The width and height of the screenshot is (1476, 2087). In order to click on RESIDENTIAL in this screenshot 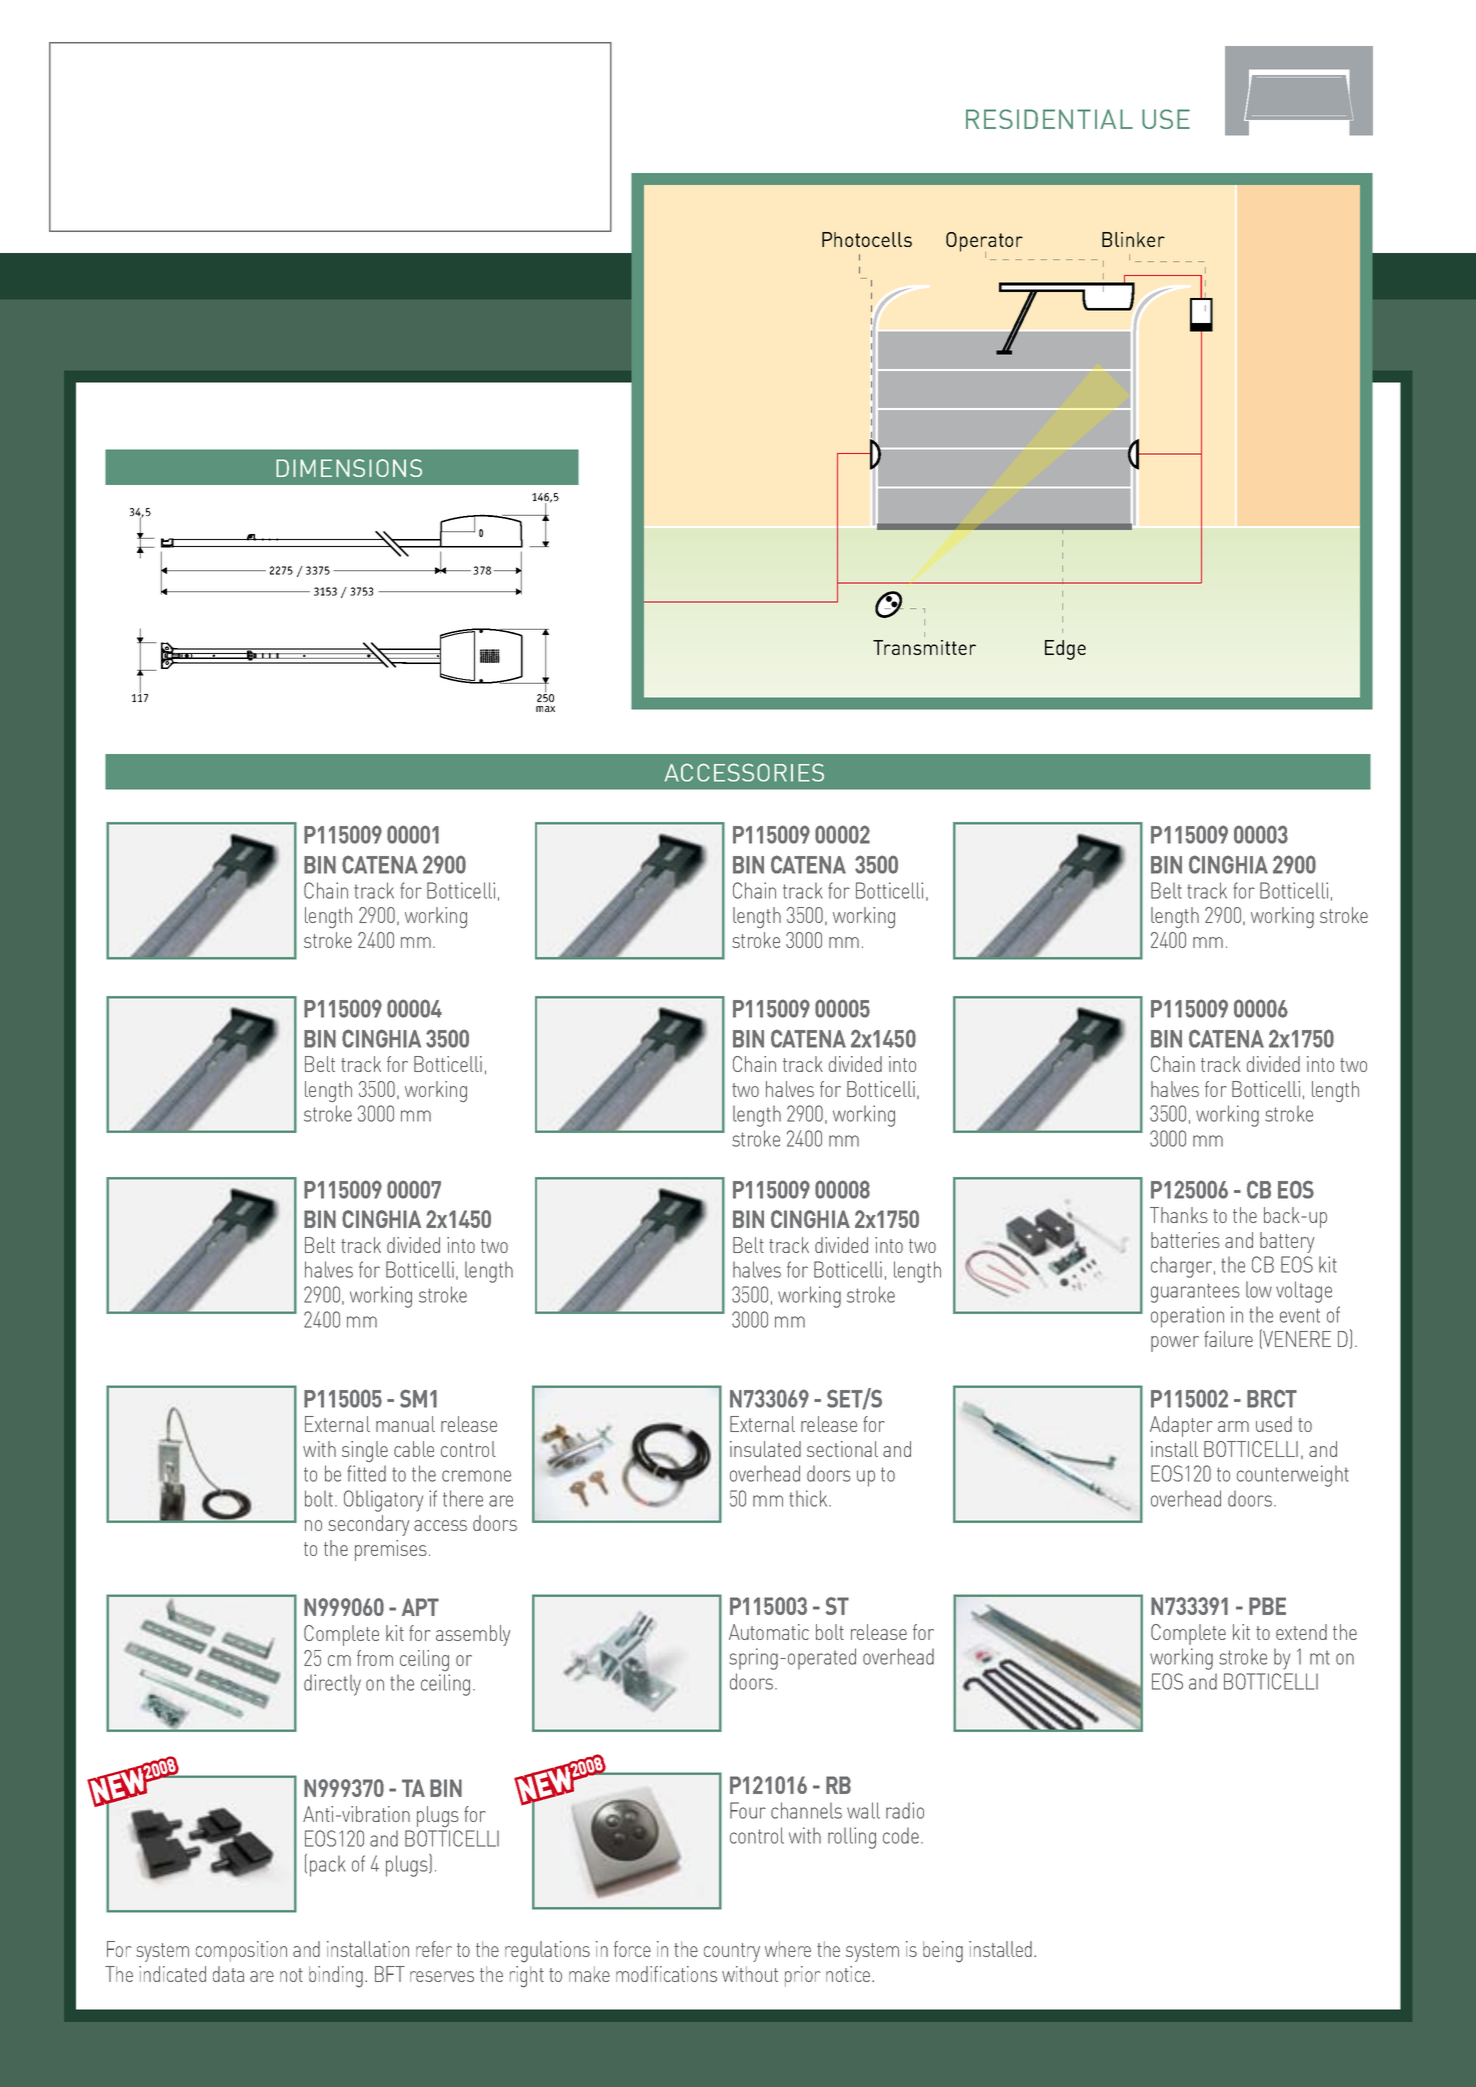, I will do `click(1049, 119)`.
